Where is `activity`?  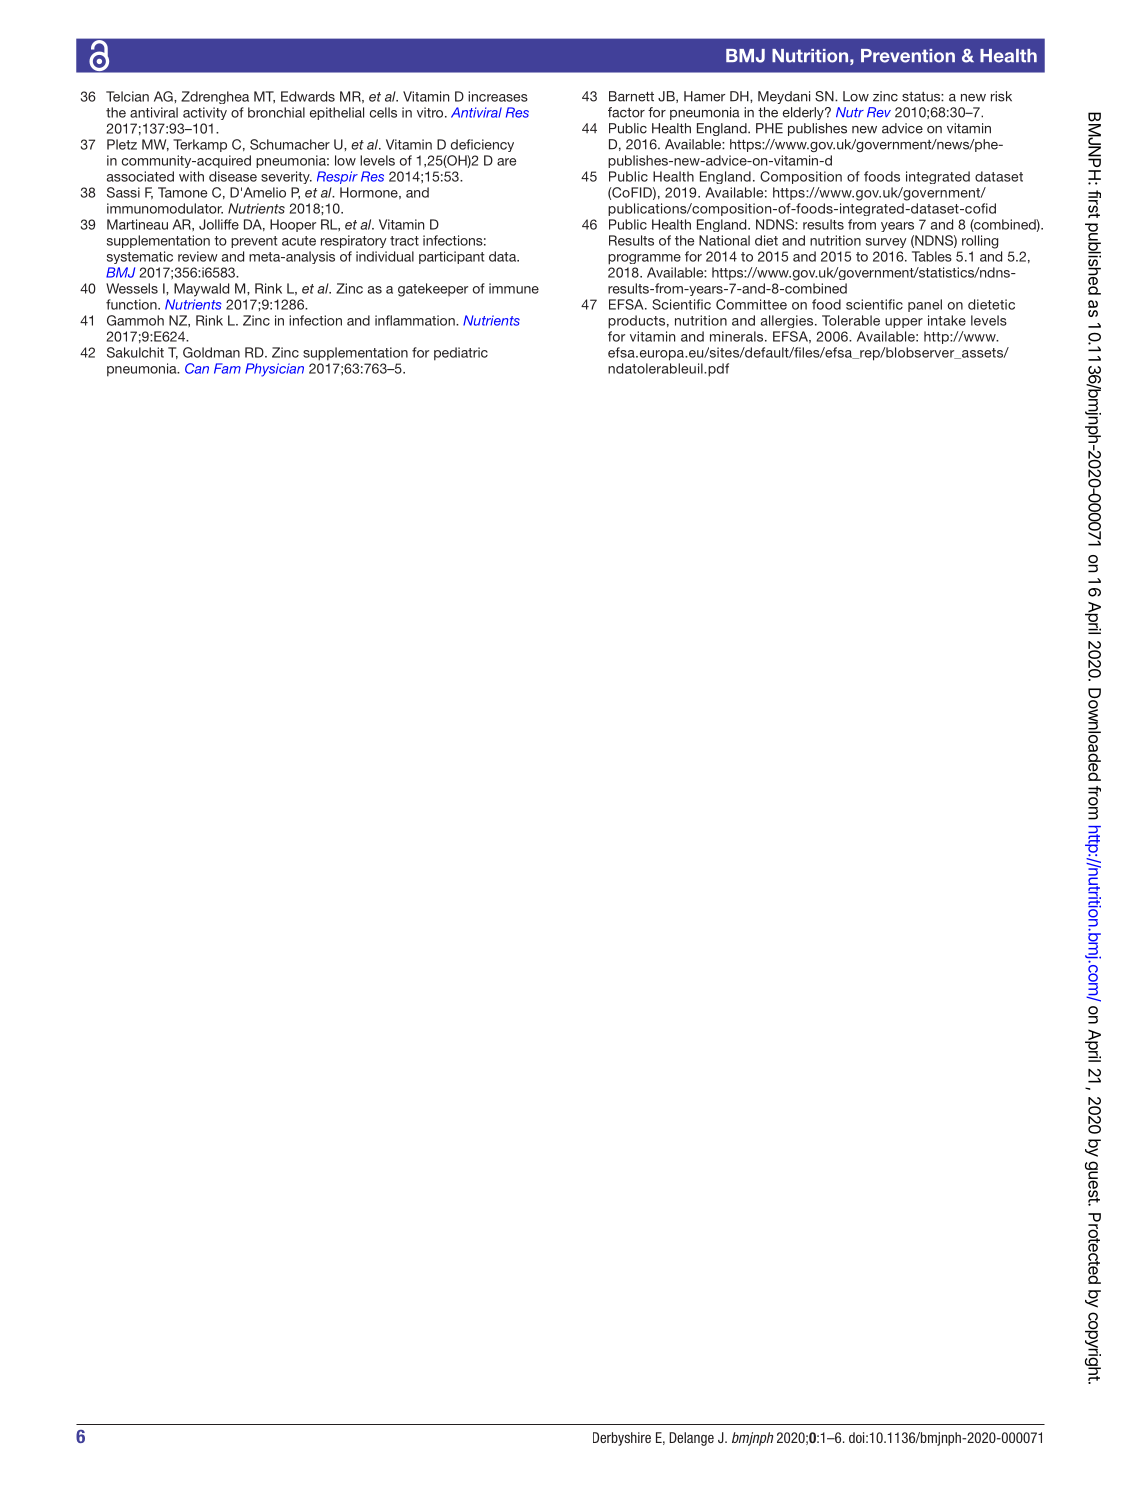 activity is located at coordinates (205, 113).
